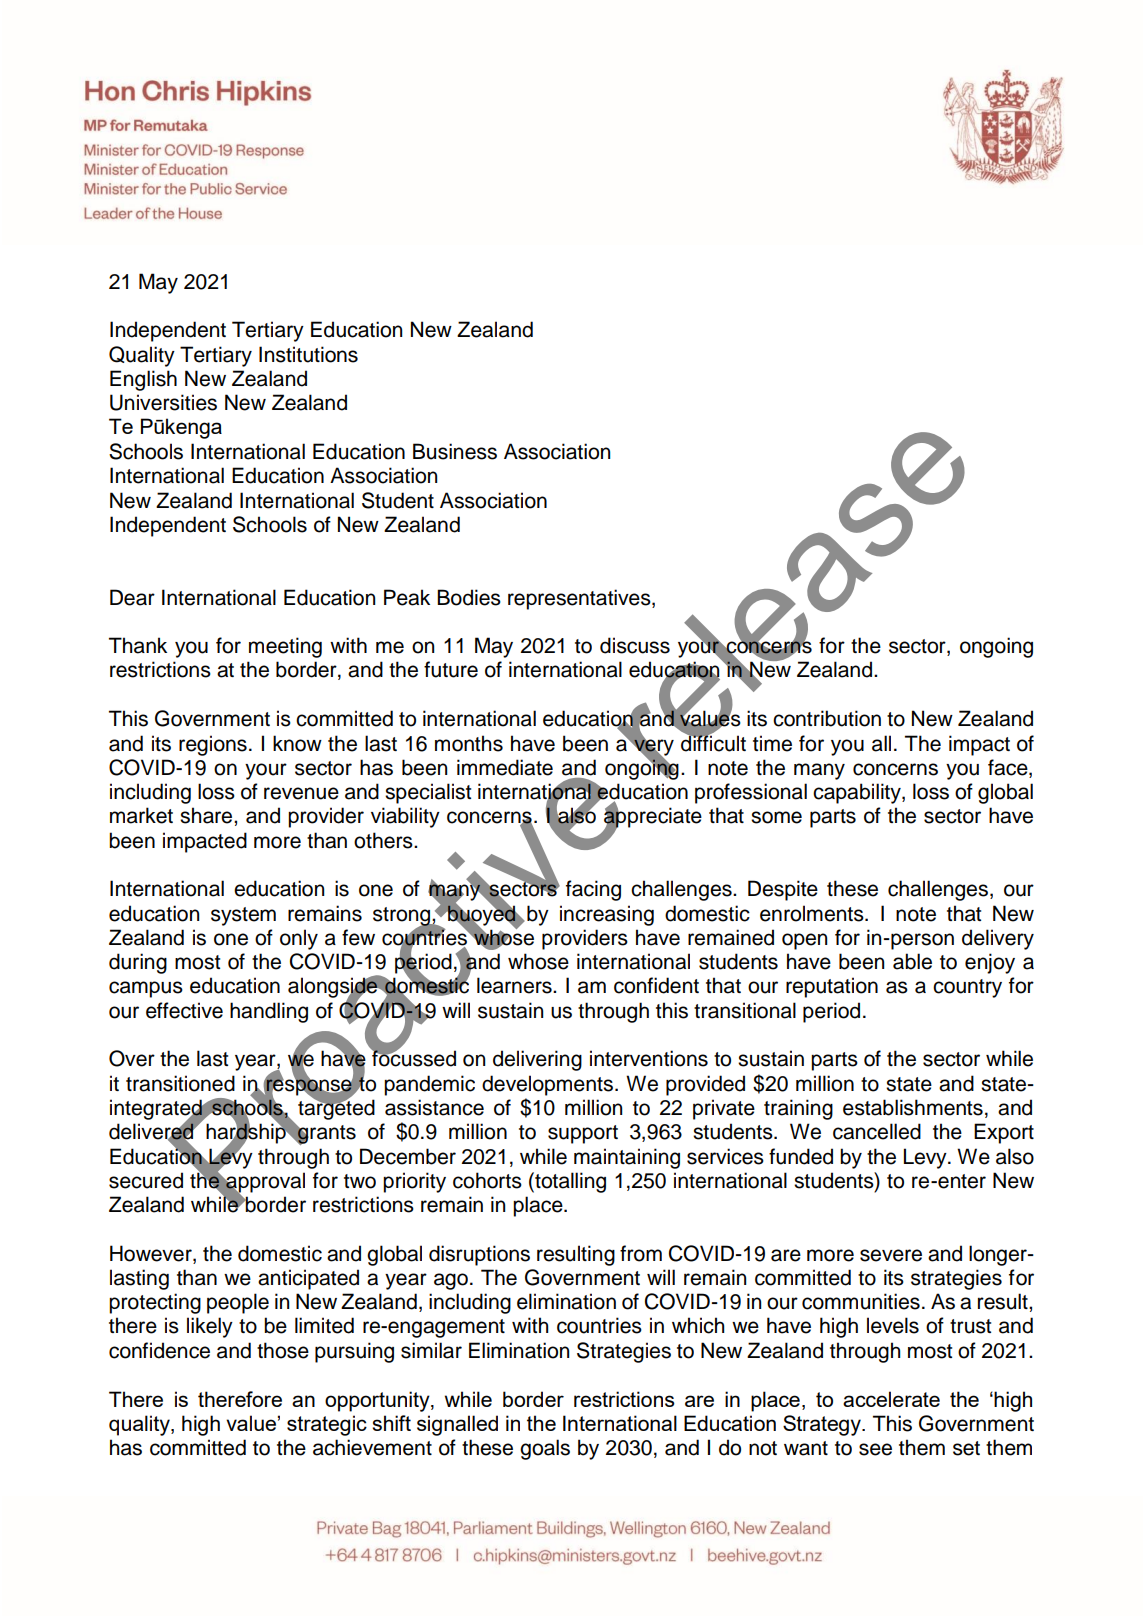  I want to click on strategic, so click(327, 1425).
